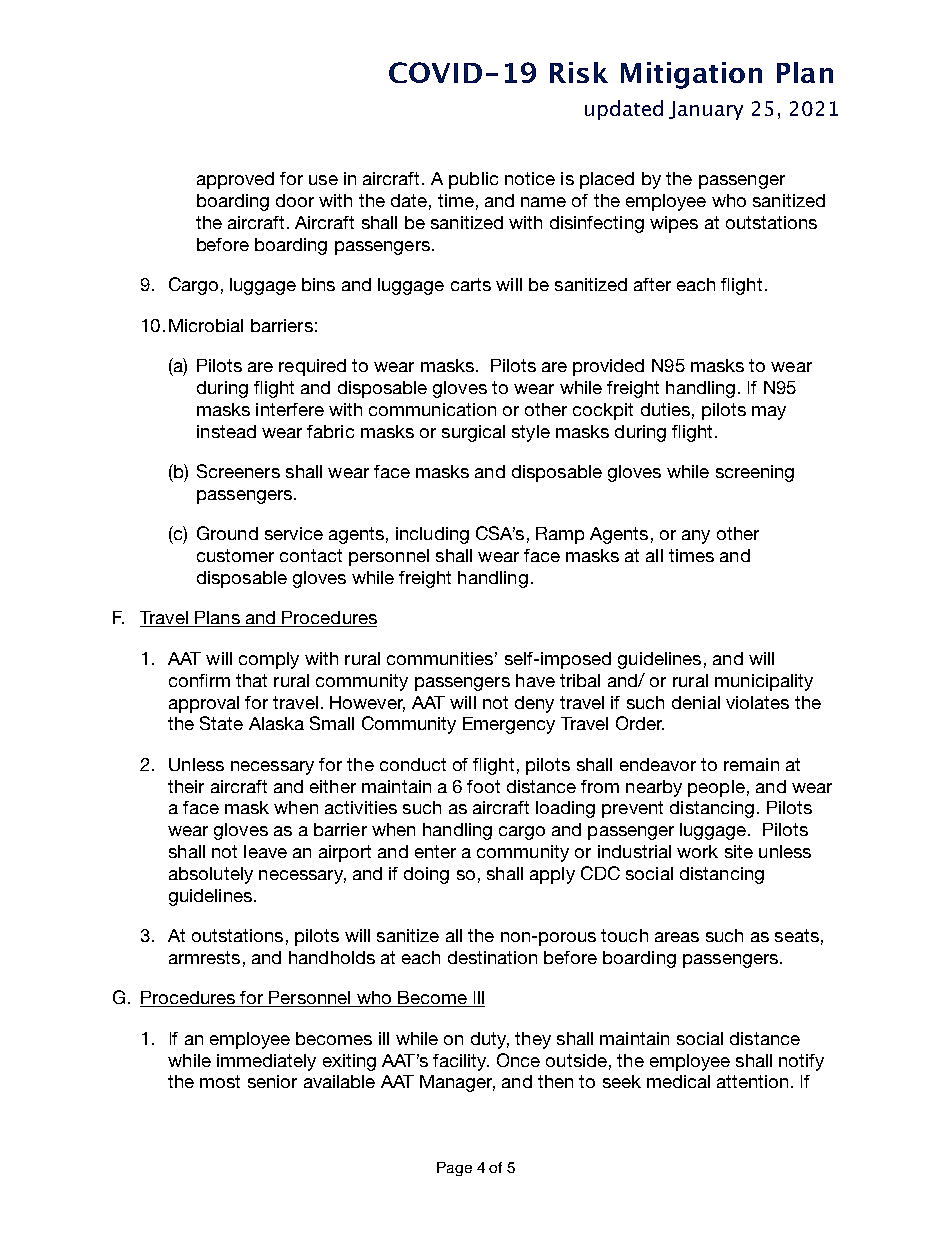 This document has width=952, height=1233. What do you see at coordinates (706, 110) in the document?
I see `January` at bounding box center [706, 110].
